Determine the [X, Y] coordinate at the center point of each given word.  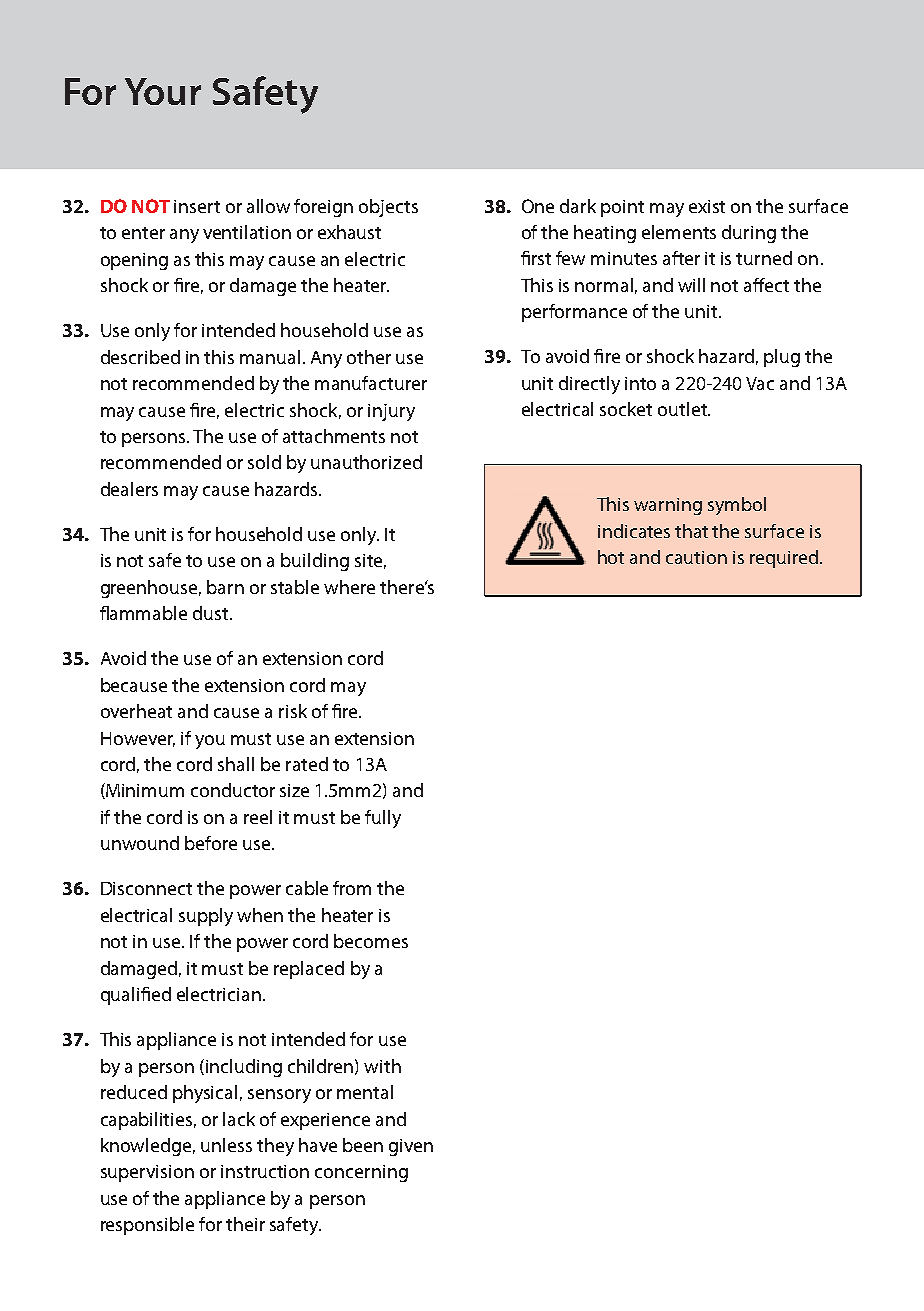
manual [270, 357]
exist [707, 206]
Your [163, 91]
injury [391, 412]
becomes [371, 941]
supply [206, 917]
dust [212, 613]
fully [383, 819]
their [245, 1224]
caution [696, 557]
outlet [683, 409]
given [411, 1147]
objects [388, 208]
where [349, 587]
